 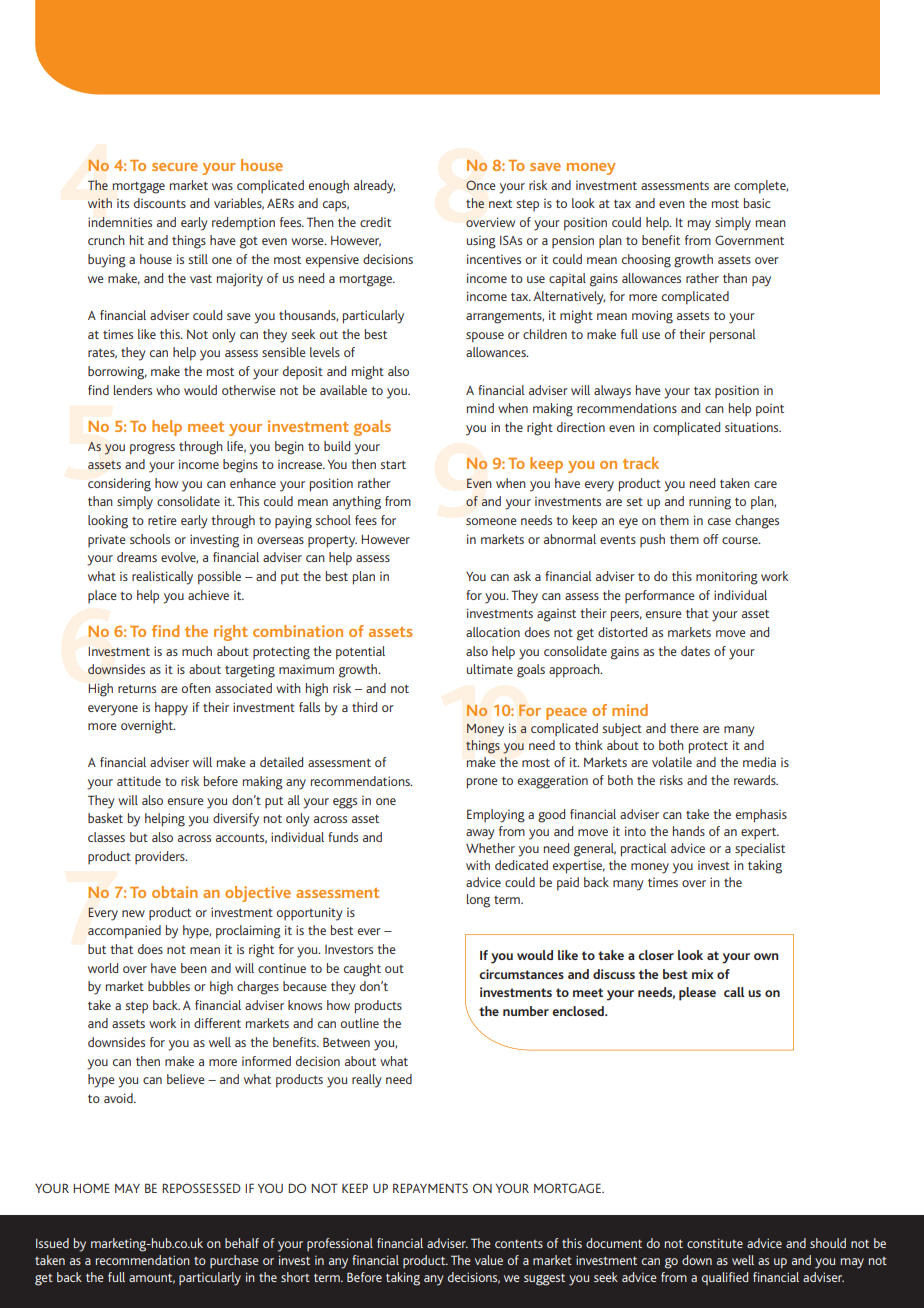 What do you see at coordinates (715, 1243) in the screenshot?
I see `constitute` at bounding box center [715, 1243].
